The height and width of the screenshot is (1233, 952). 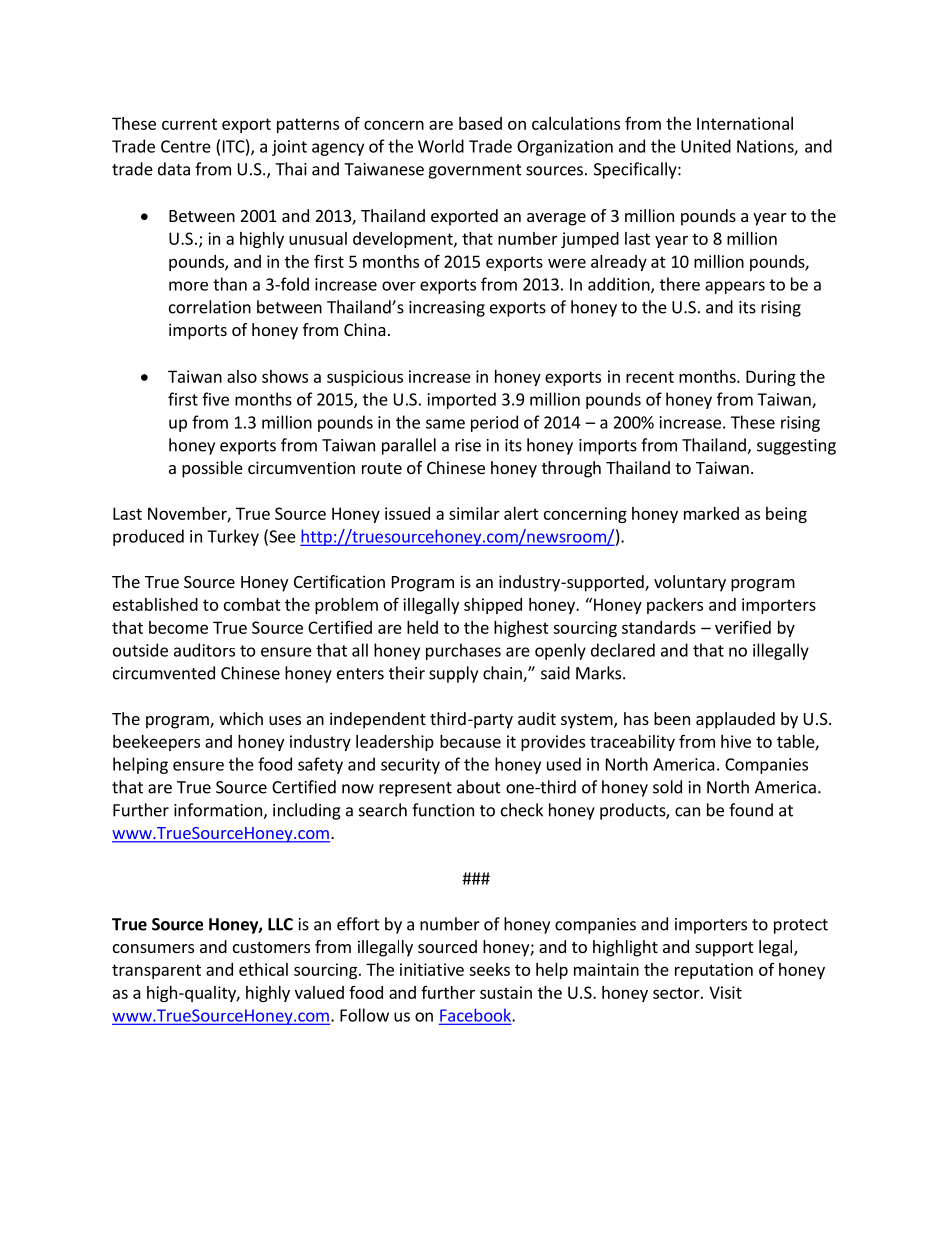 I want to click on rise, so click(x=468, y=445).
